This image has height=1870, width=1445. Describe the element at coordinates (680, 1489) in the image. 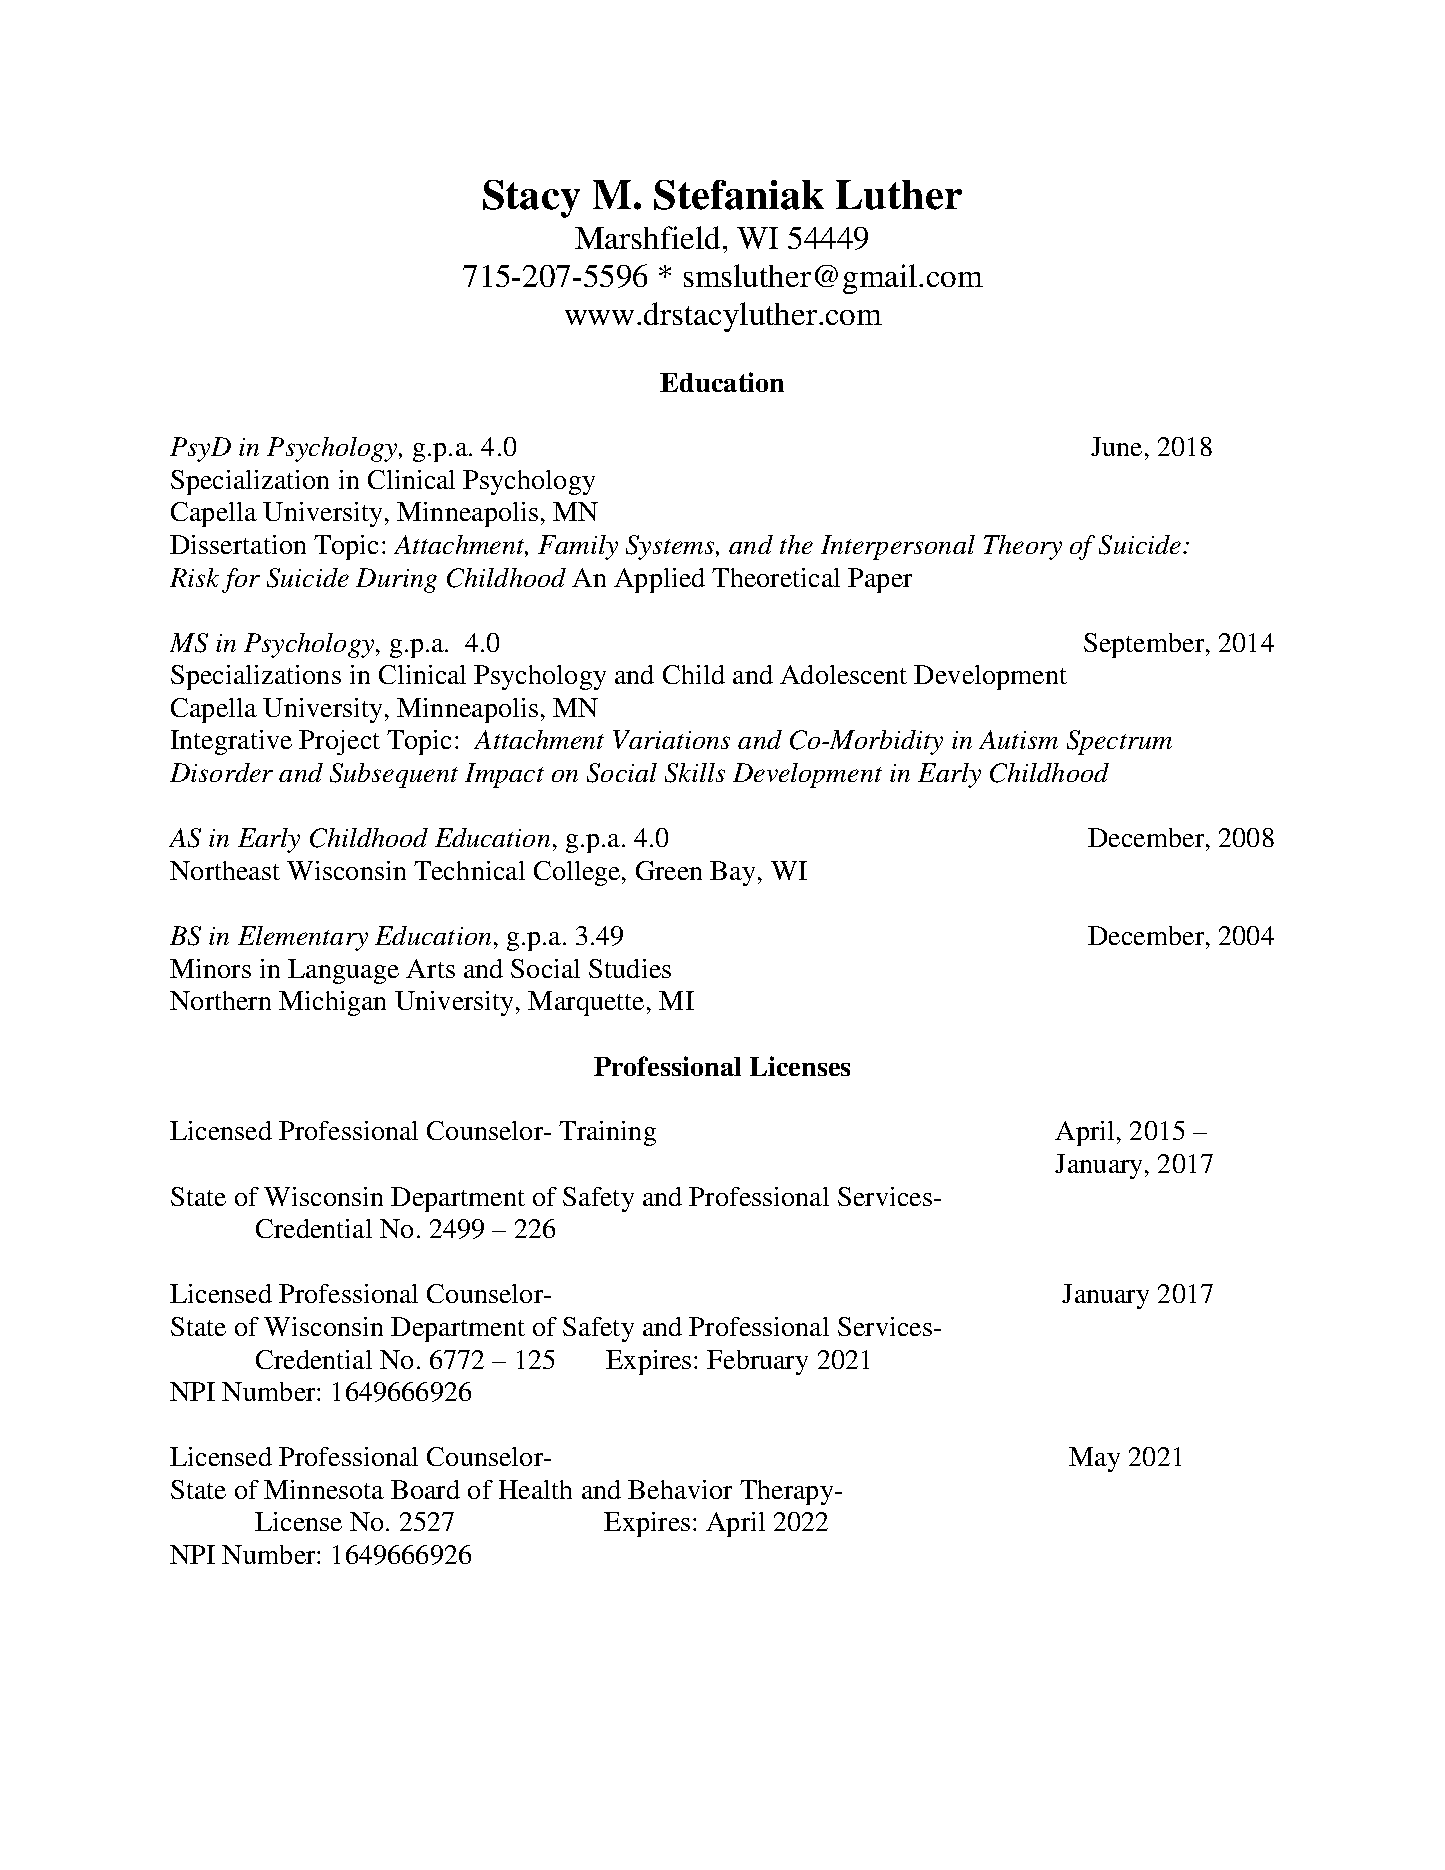

I see `Behavior` at that location.
